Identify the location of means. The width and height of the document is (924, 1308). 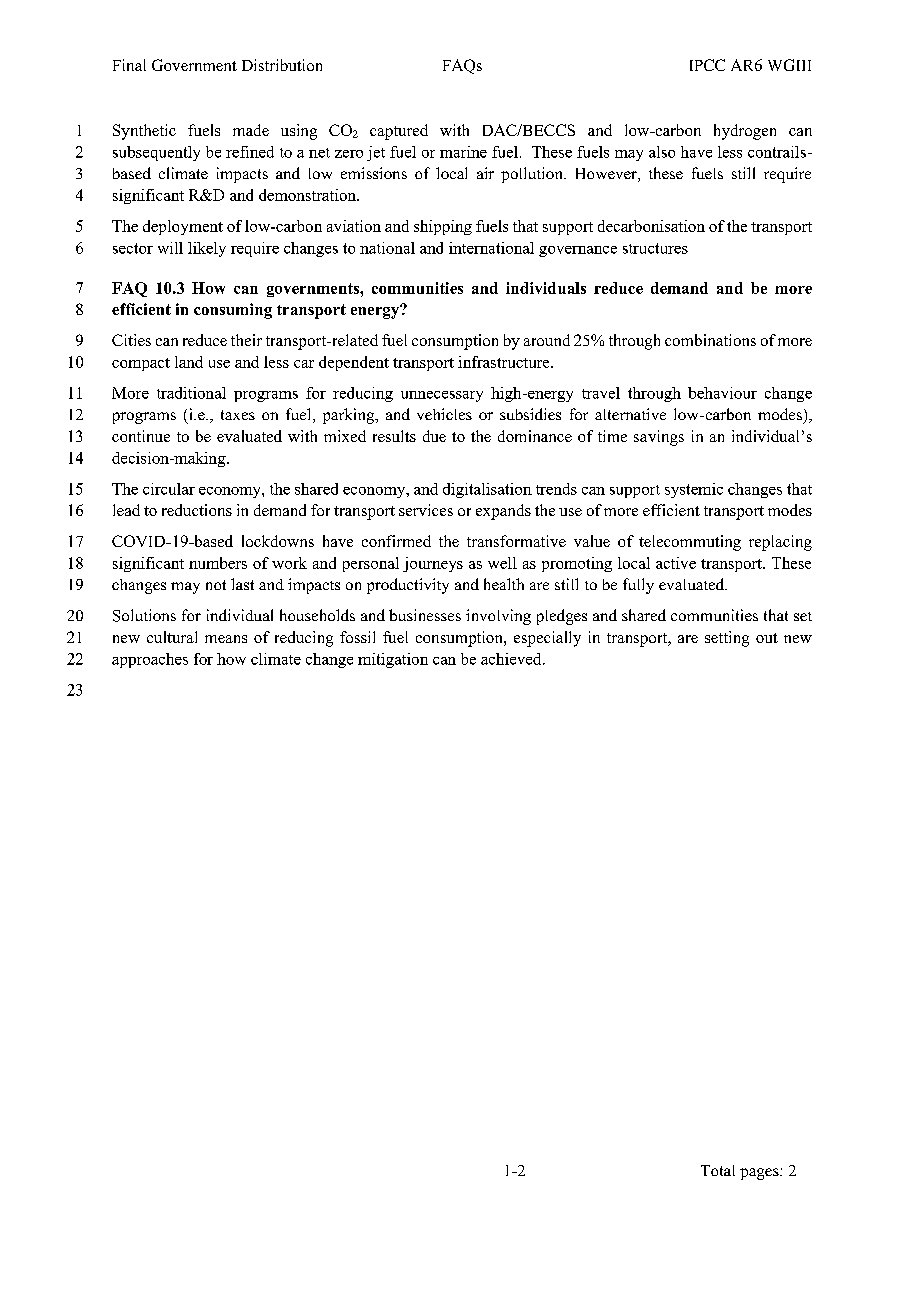
(226, 639).
